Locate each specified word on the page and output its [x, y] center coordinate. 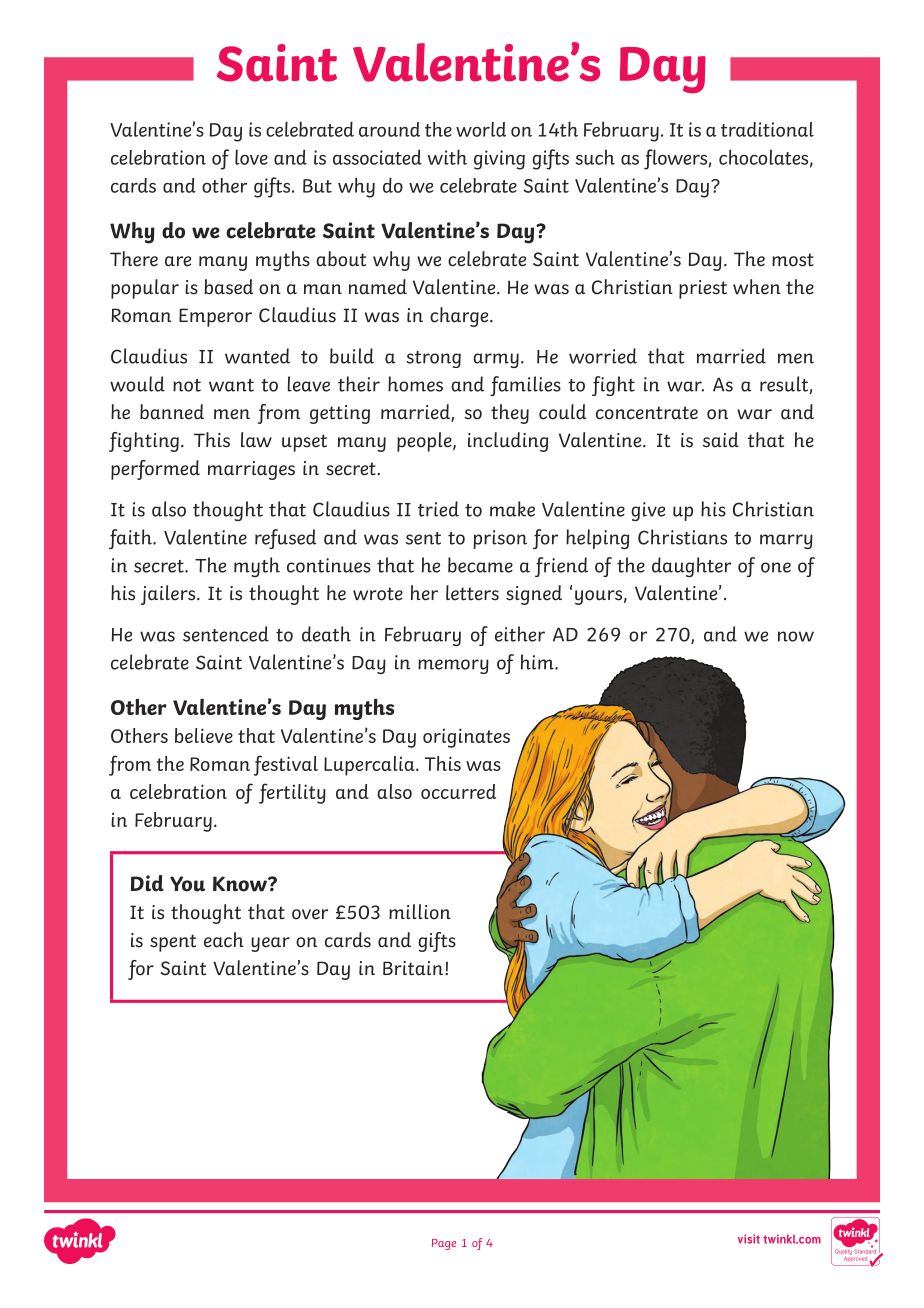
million [420, 912]
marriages [251, 470]
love [251, 157]
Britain [414, 968]
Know [241, 884]
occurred [458, 791]
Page [444, 1244]
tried [438, 509]
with [447, 157]
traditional [767, 129]
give [648, 511]
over [310, 914]
